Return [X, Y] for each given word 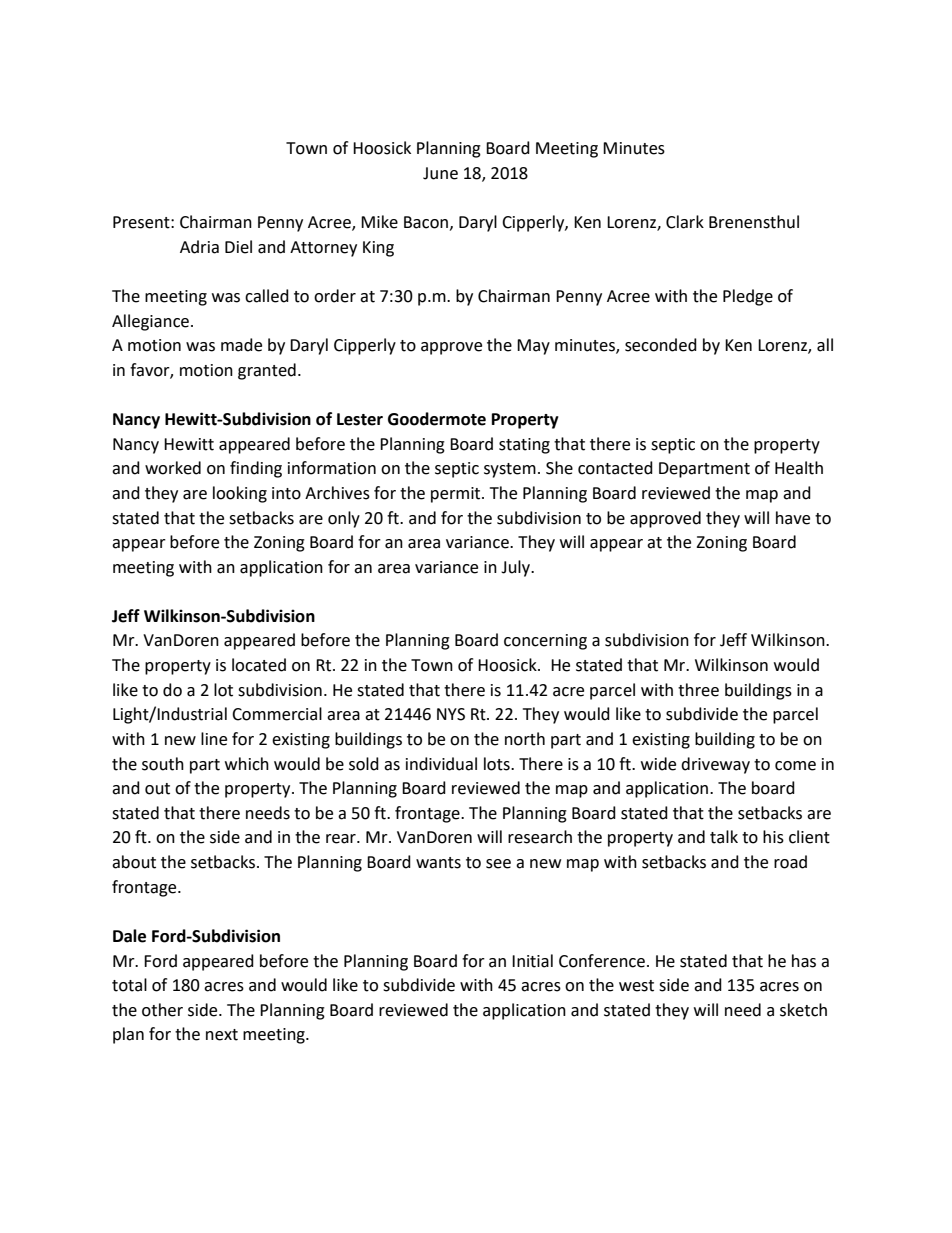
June [440, 173]
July [517, 568]
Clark [685, 222]
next [222, 1035]
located [259, 665]
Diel [238, 247]
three [698, 690]
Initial [532, 961]
